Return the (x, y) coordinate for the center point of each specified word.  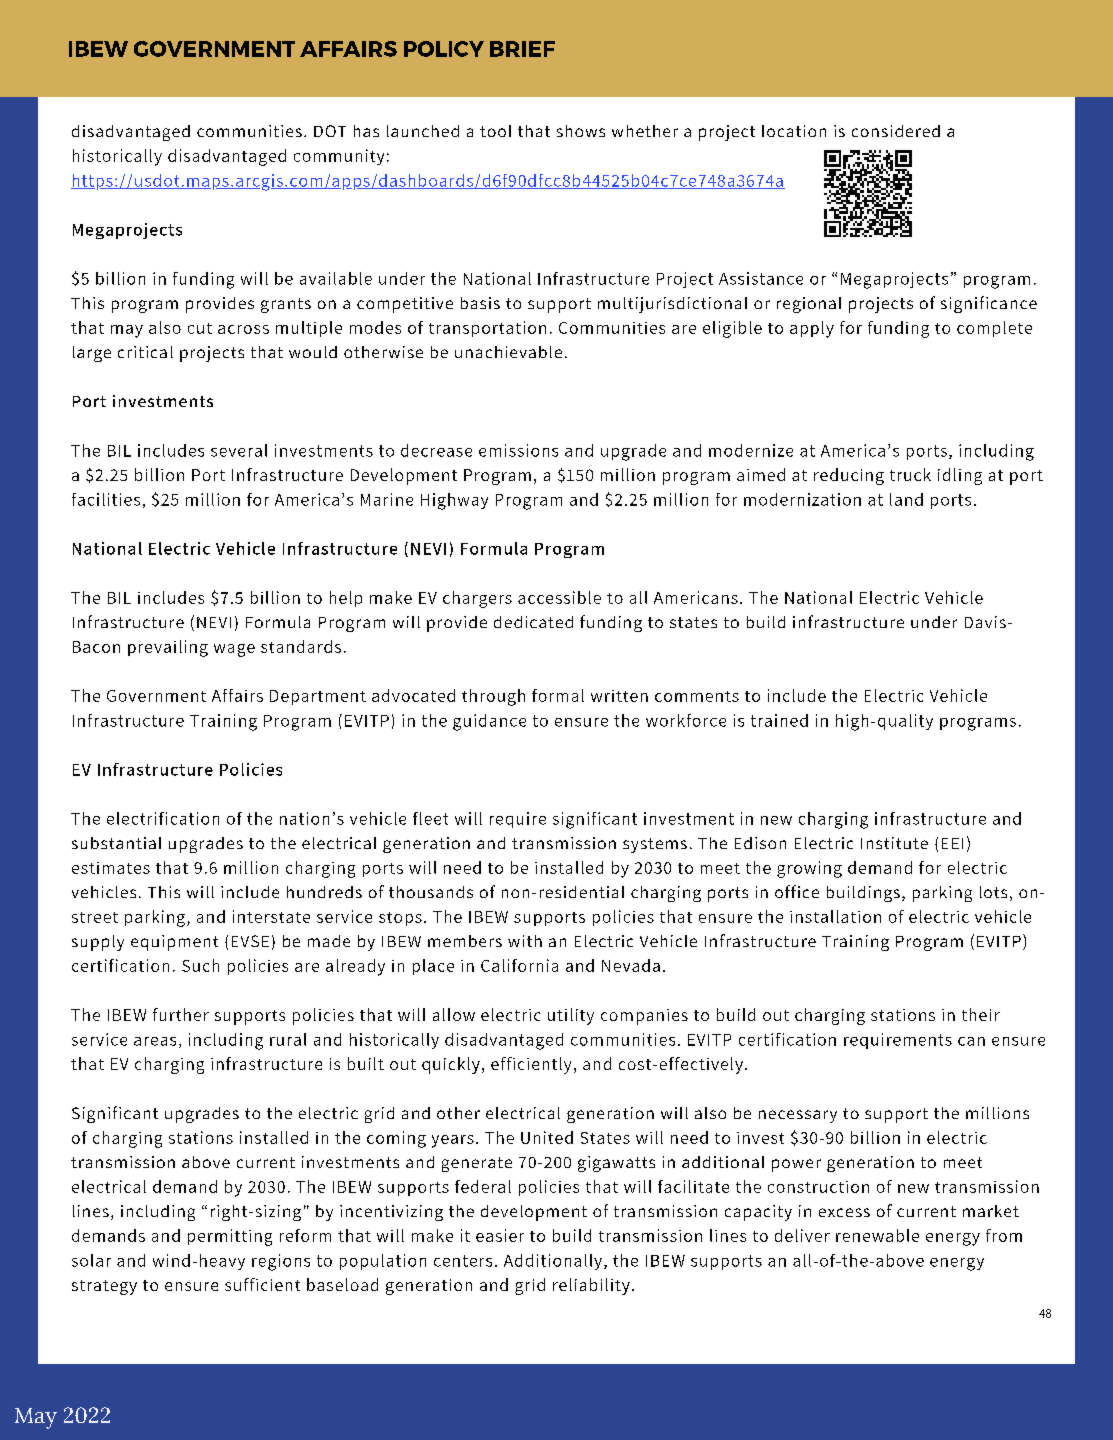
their (981, 1014)
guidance (489, 722)
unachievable (508, 352)
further (181, 1014)
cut (200, 328)
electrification (163, 818)
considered (896, 131)
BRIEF (522, 49)
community (339, 157)
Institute (894, 843)
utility (571, 1016)
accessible (559, 597)
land (906, 499)
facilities (106, 499)
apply (812, 329)
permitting (230, 1237)
